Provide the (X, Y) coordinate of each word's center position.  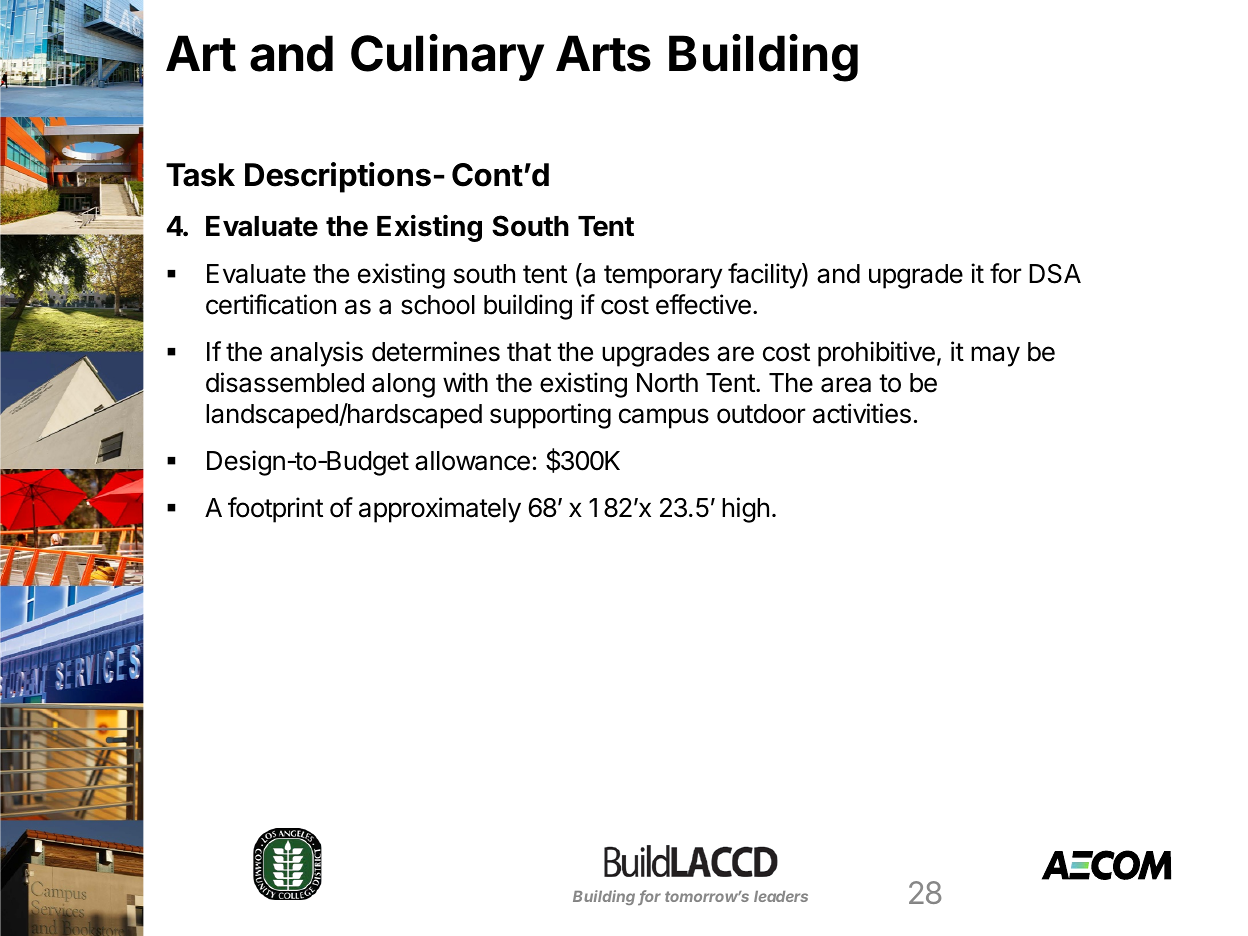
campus (664, 418)
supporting (550, 416)
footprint (275, 510)
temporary (663, 277)
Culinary (447, 57)
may (995, 356)
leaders (781, 896)
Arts (603, 53)
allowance (472, 461)
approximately (440, 510)
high (745, 510)
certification (271, 304)
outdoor (761, 414)
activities (862, 413)
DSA (1055, 274)
